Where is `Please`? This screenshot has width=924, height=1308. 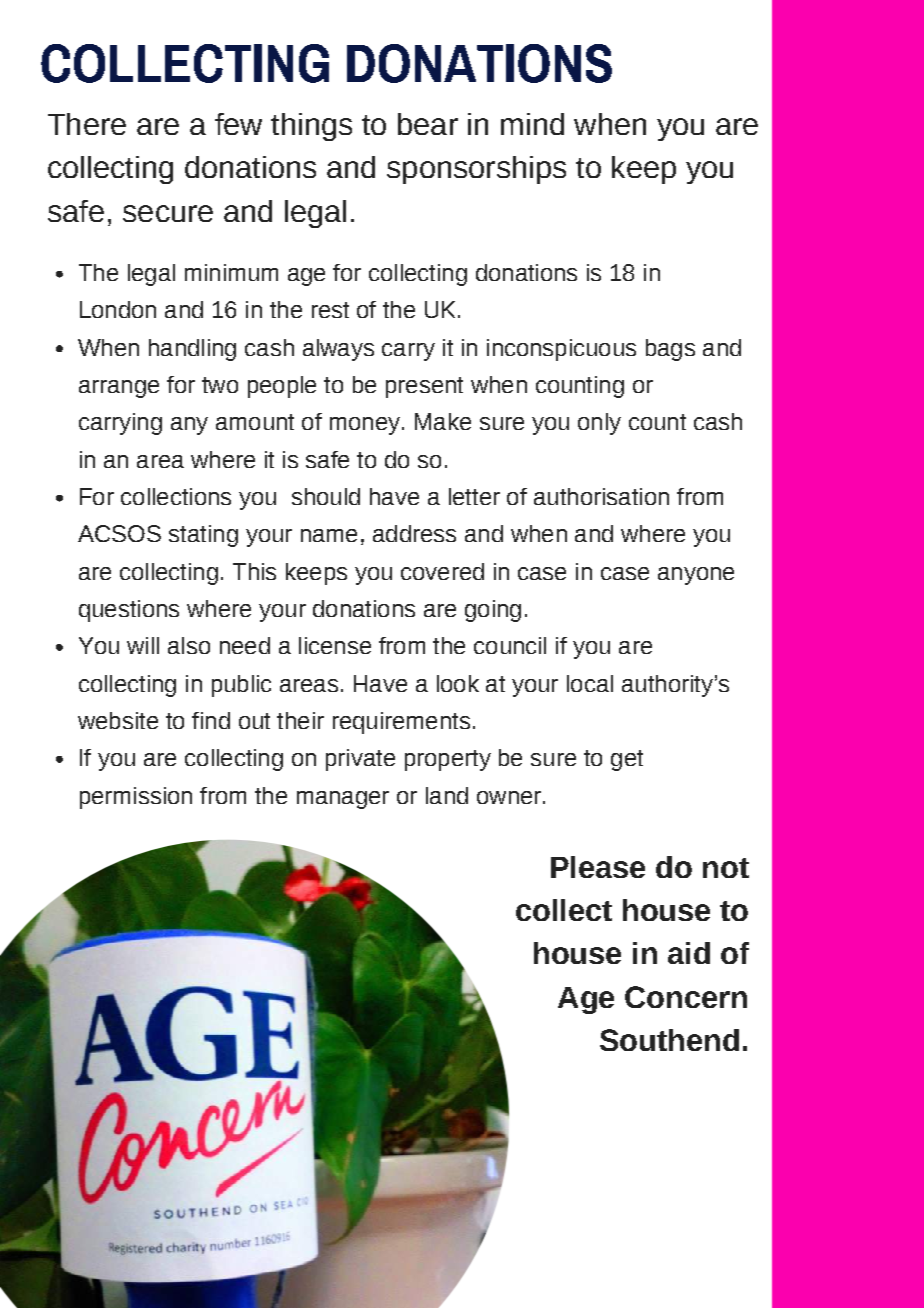 Please is located at coordinates (598, 867).
